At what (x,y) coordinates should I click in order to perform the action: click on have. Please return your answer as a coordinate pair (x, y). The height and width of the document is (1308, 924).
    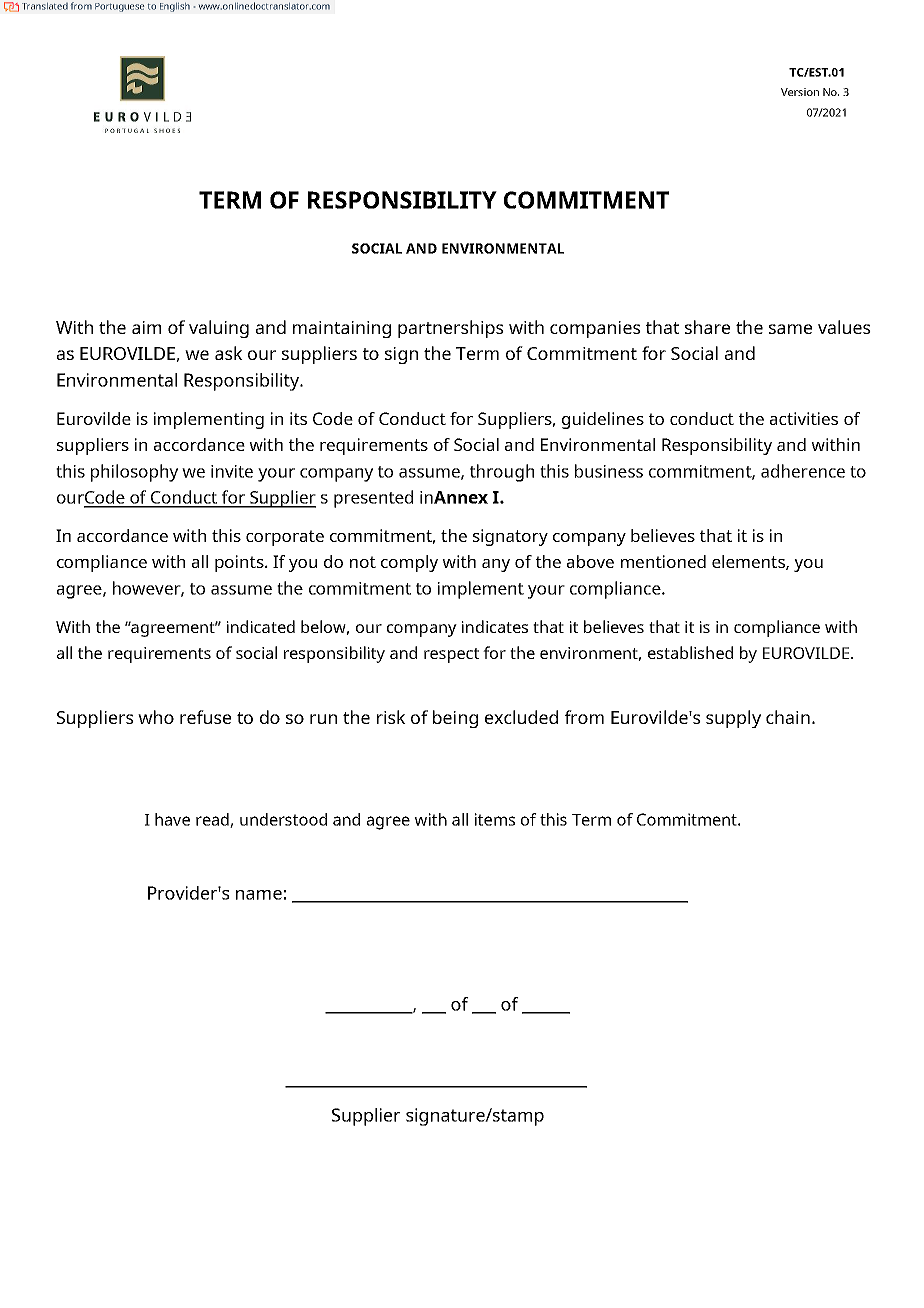
    Looking at the image, I should click on (172, 819).
